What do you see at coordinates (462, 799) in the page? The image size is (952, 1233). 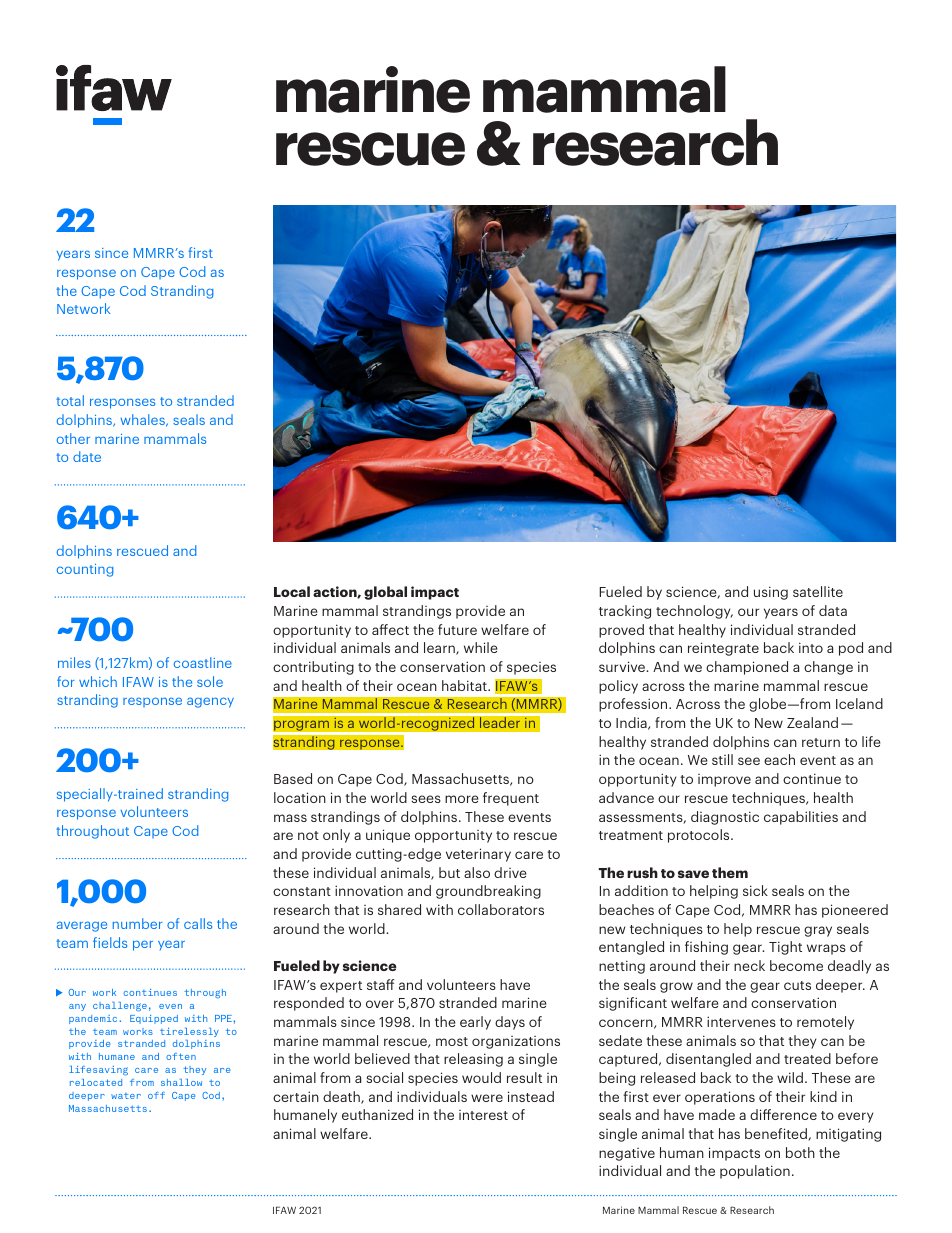 I see `more` at bounding box center [462, 799].
